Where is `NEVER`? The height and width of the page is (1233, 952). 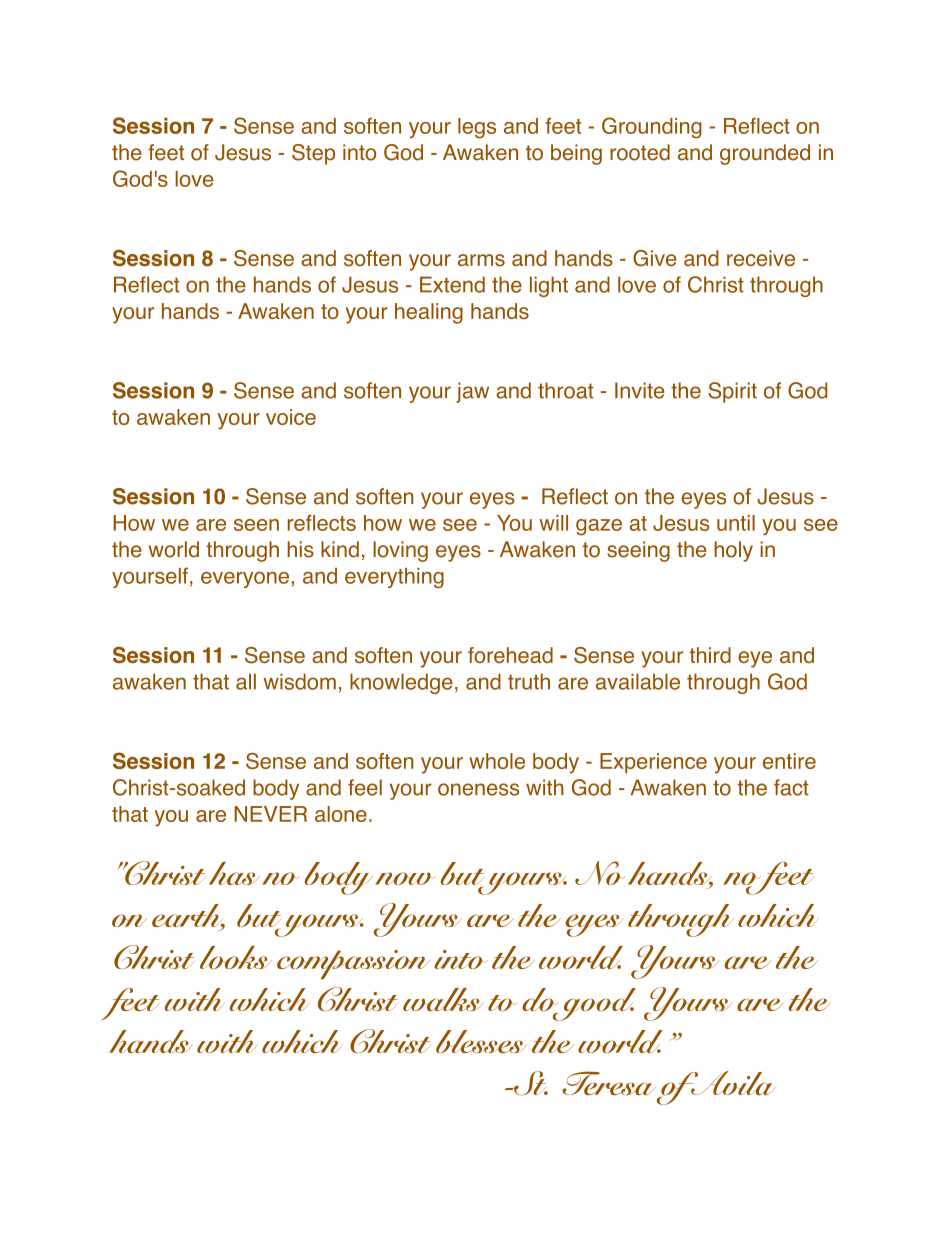 NEVER is located at coordinates (270, 814).
